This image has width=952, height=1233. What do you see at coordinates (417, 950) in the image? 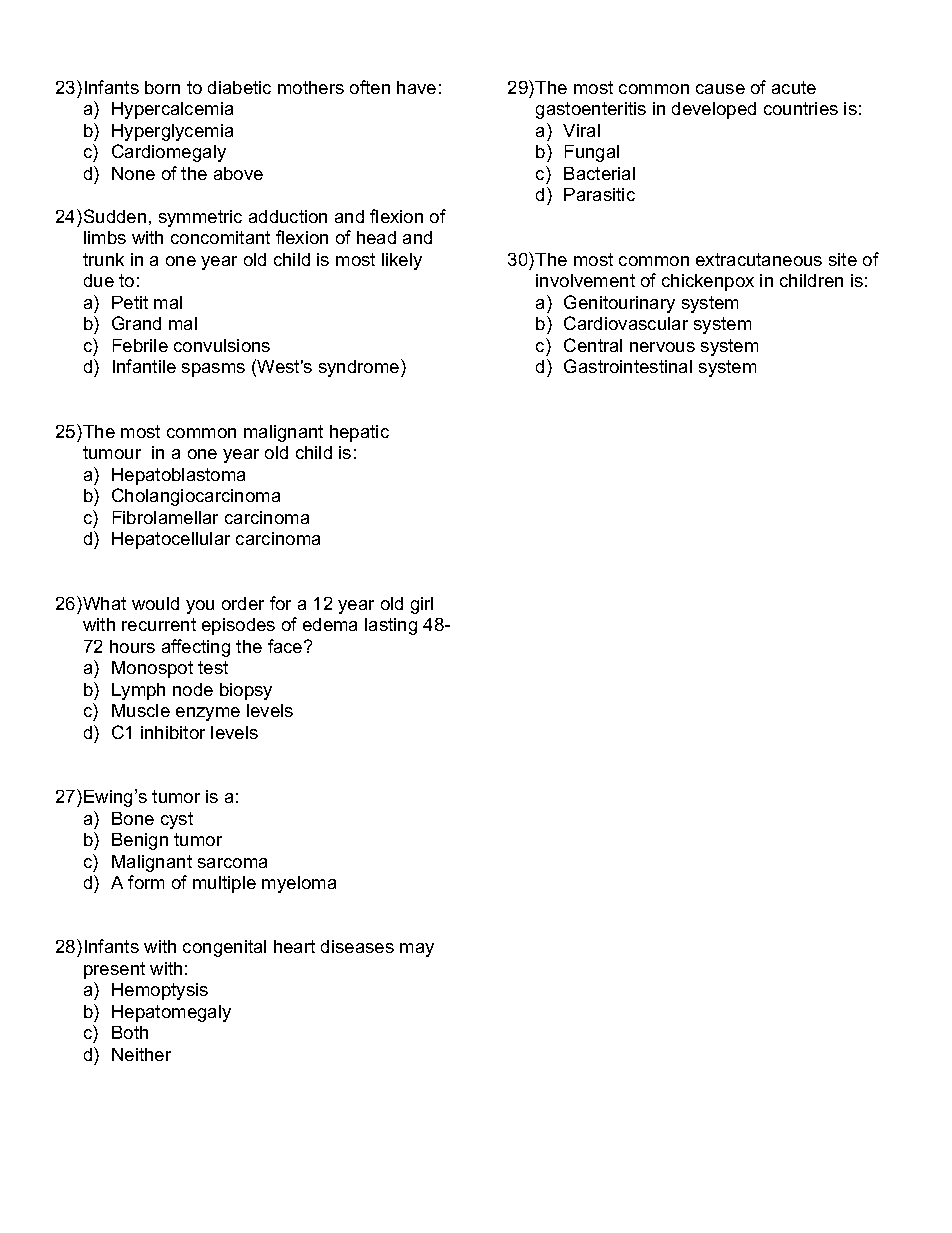
I see `may` at bounding box center [417, 950].
